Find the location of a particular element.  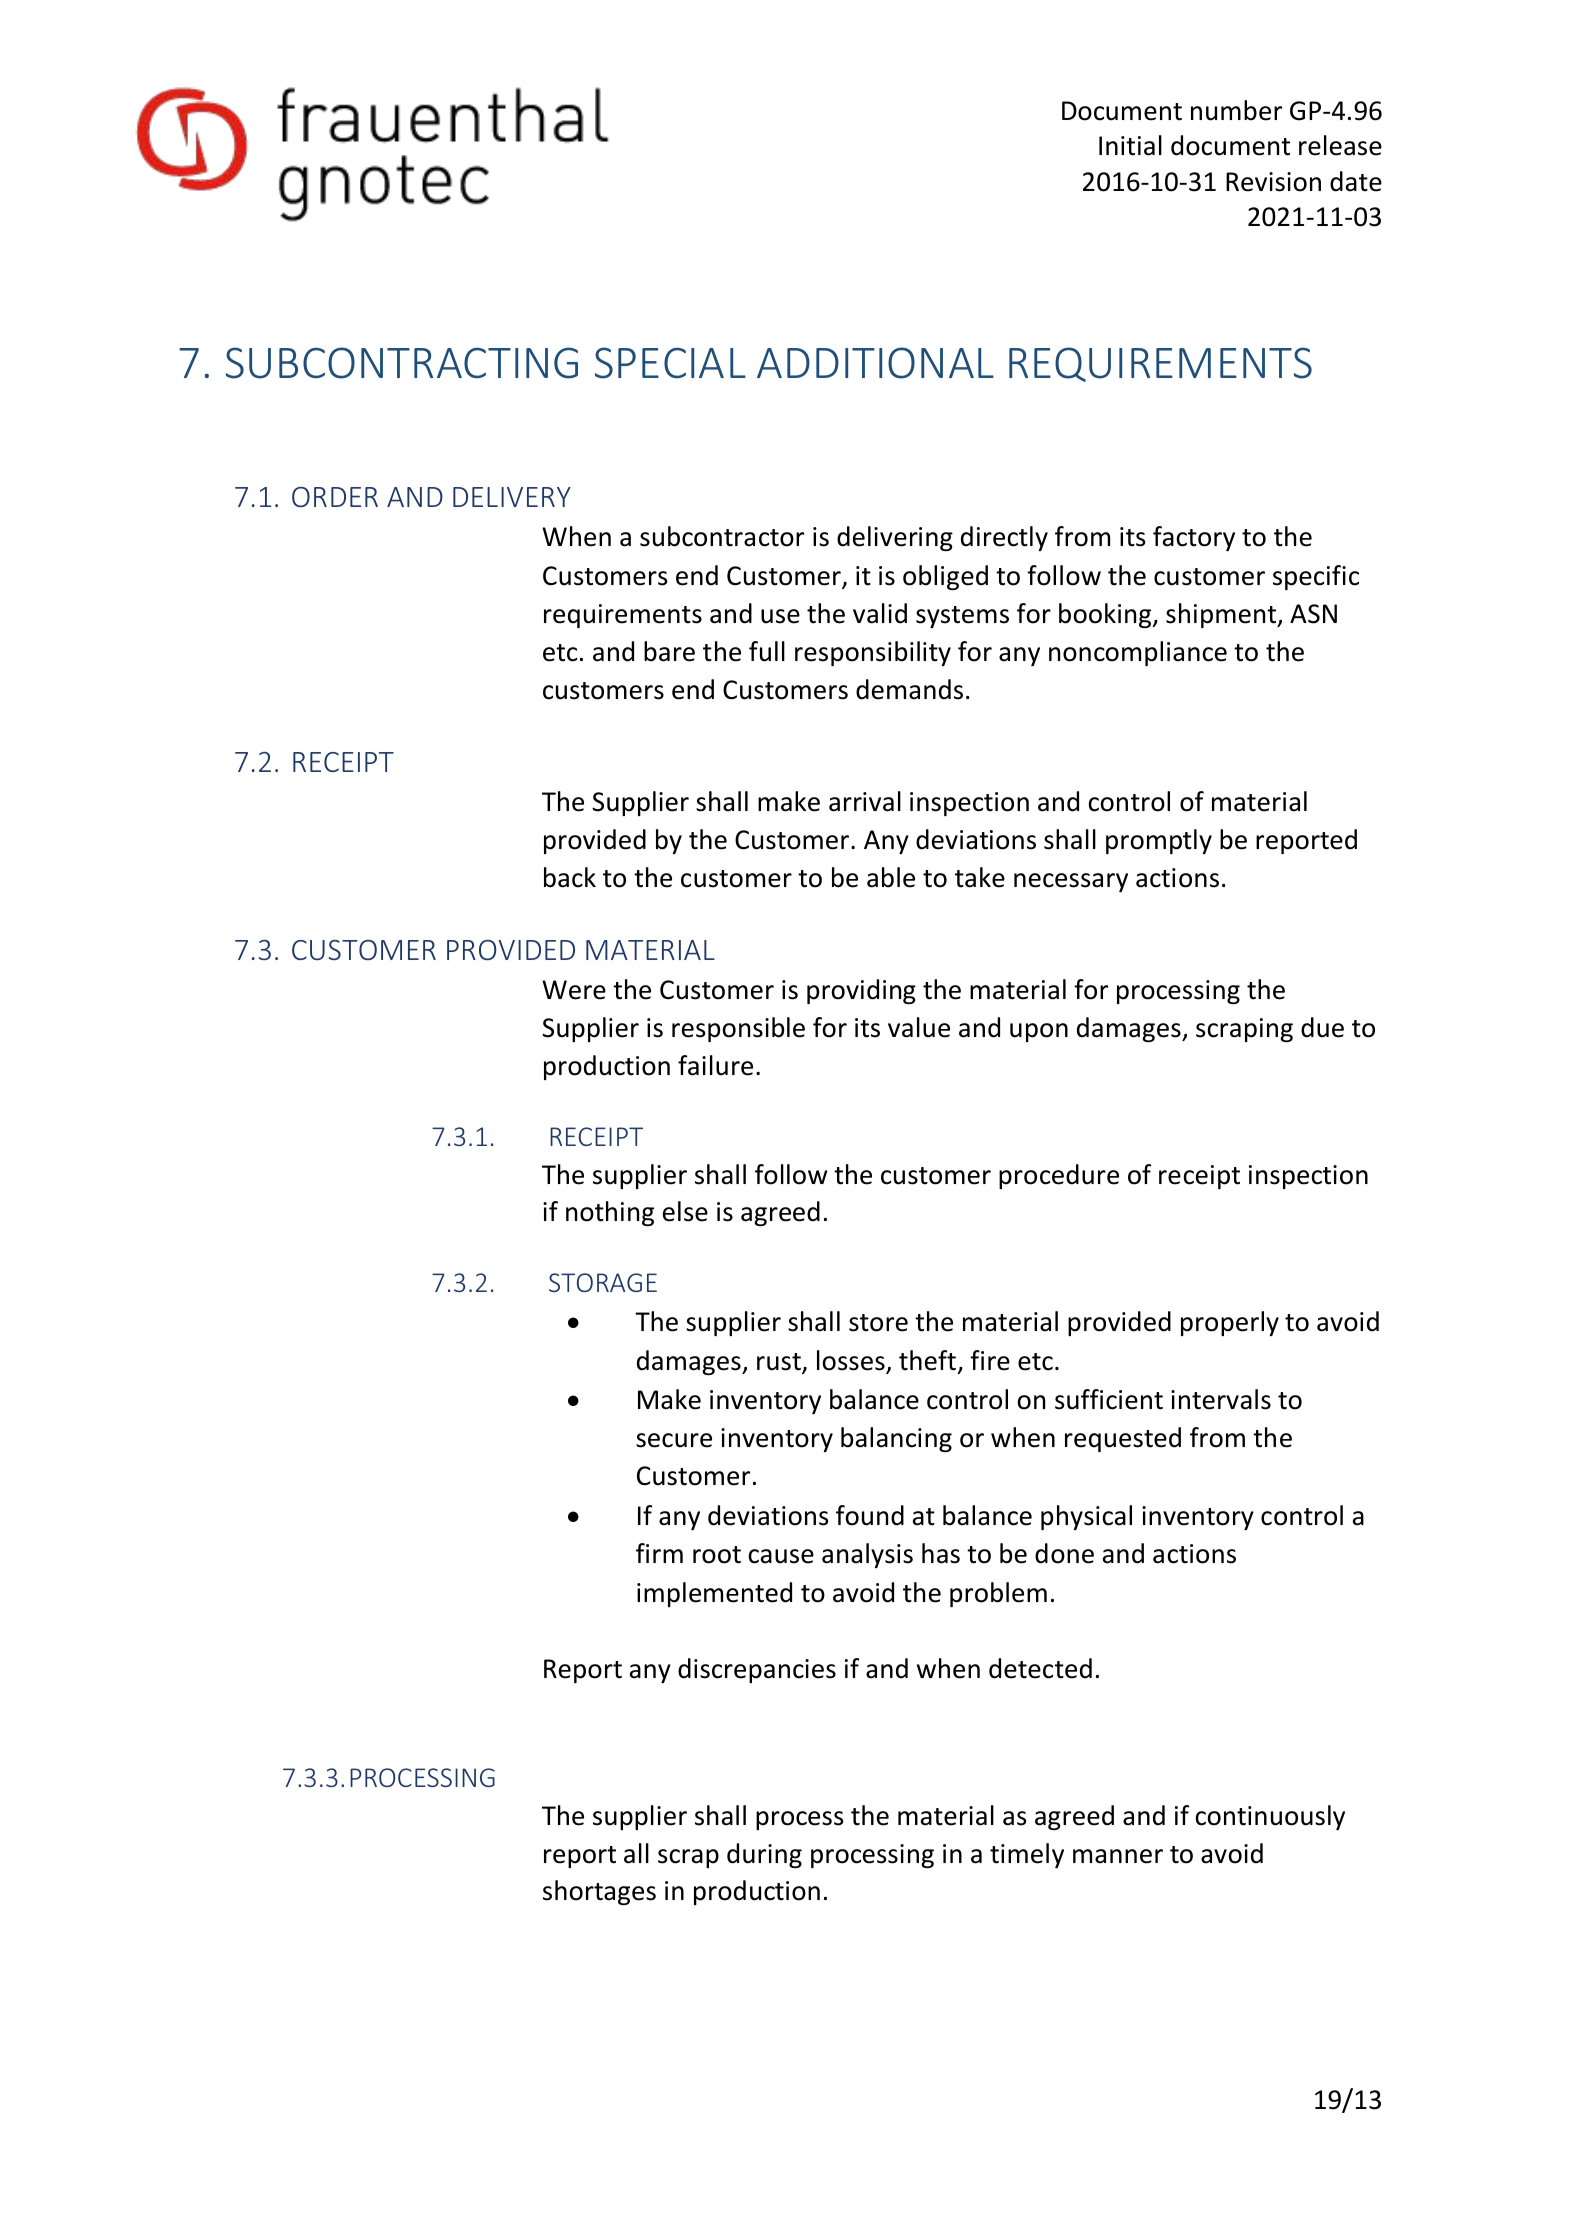

intervals is located at coordinates (1221, 1399).
